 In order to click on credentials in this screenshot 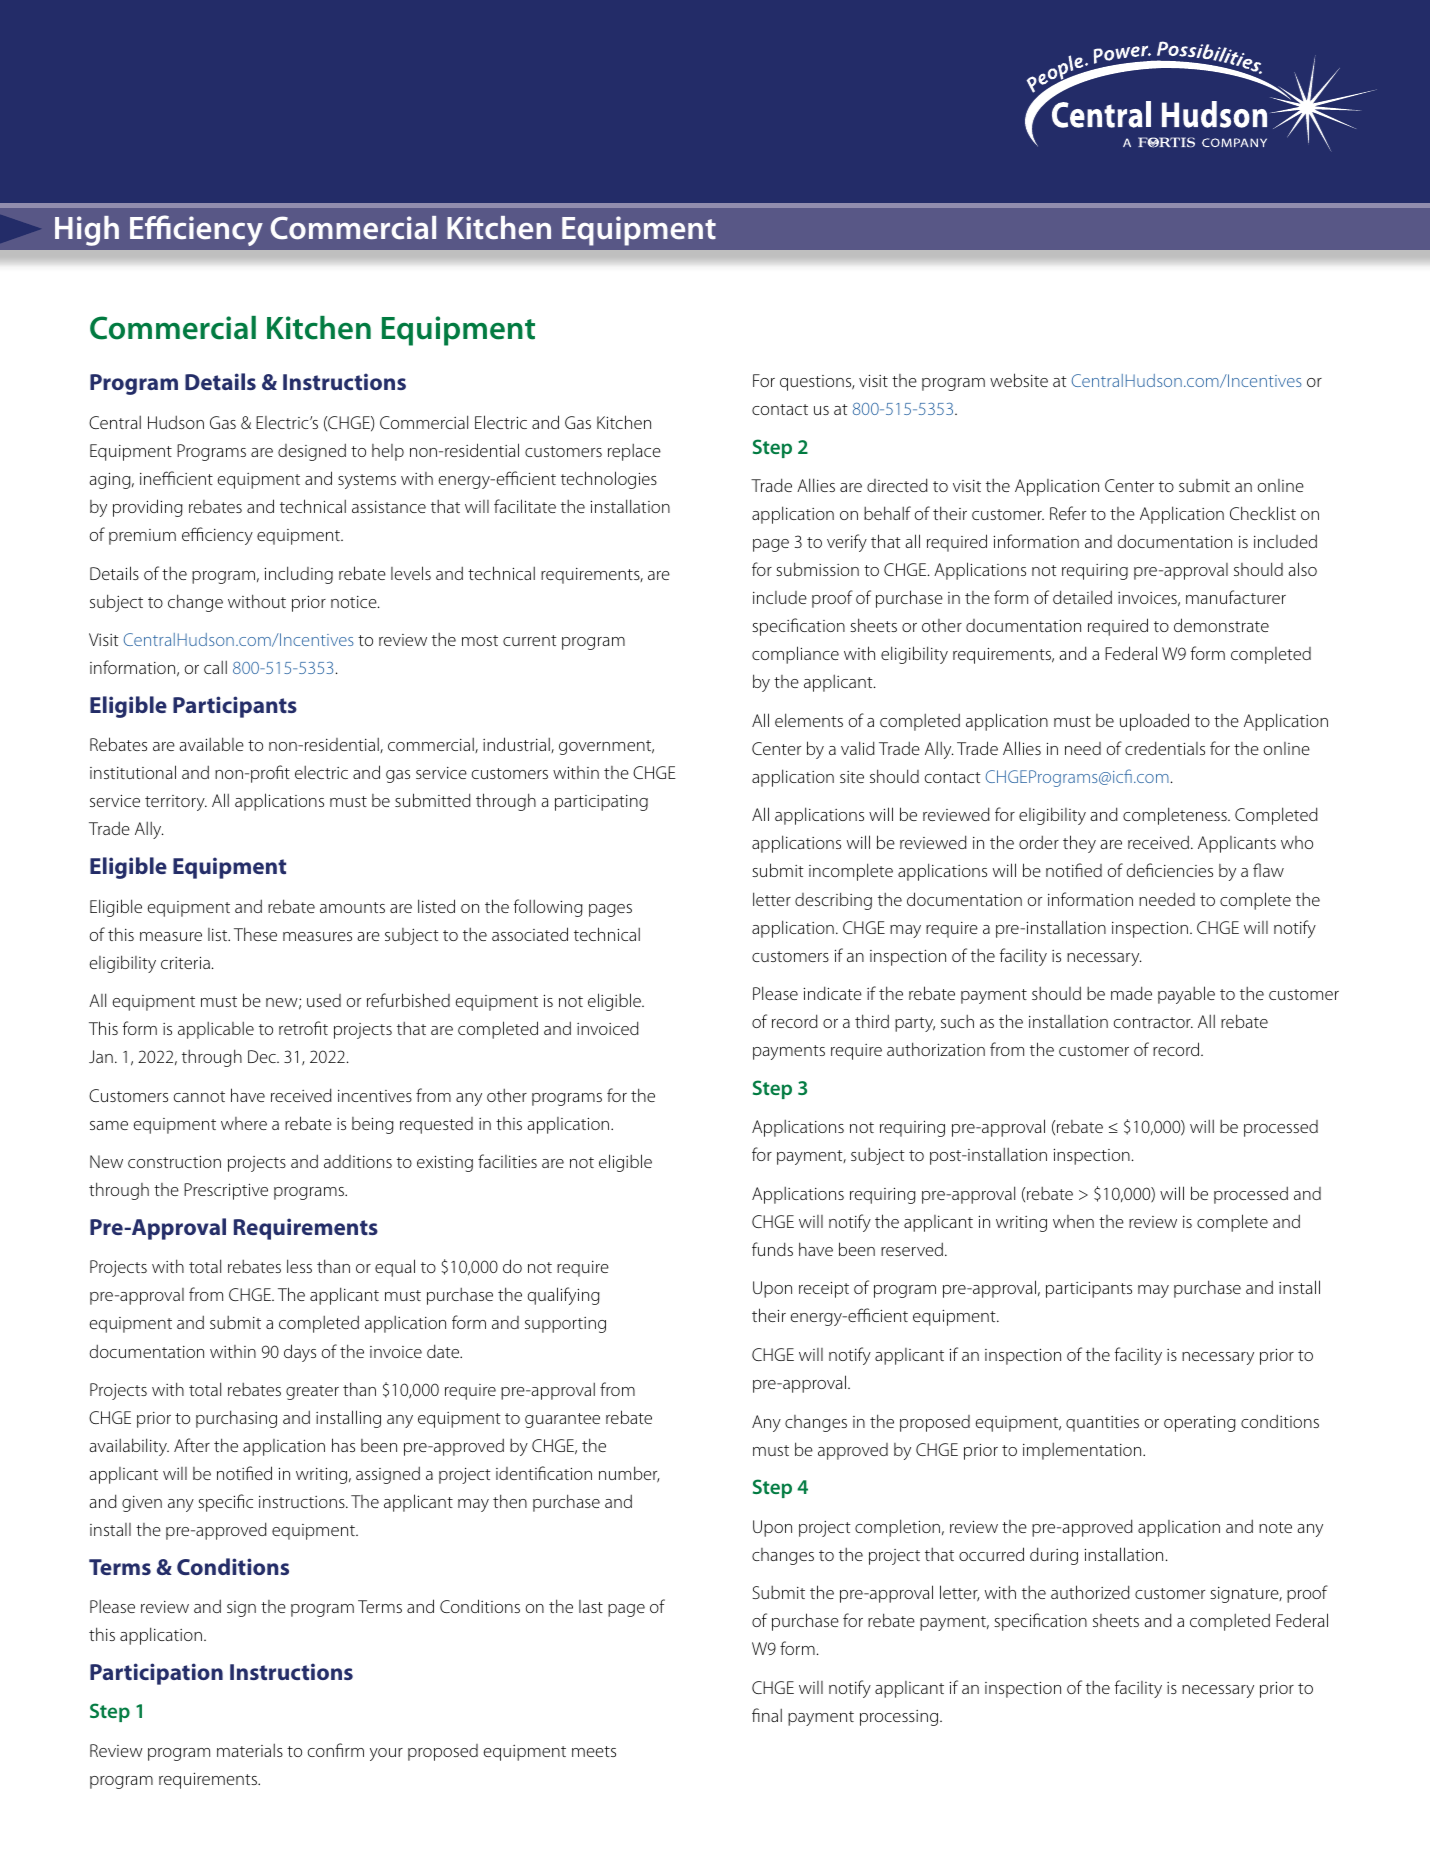, I will do `click(1165, 748)`.
